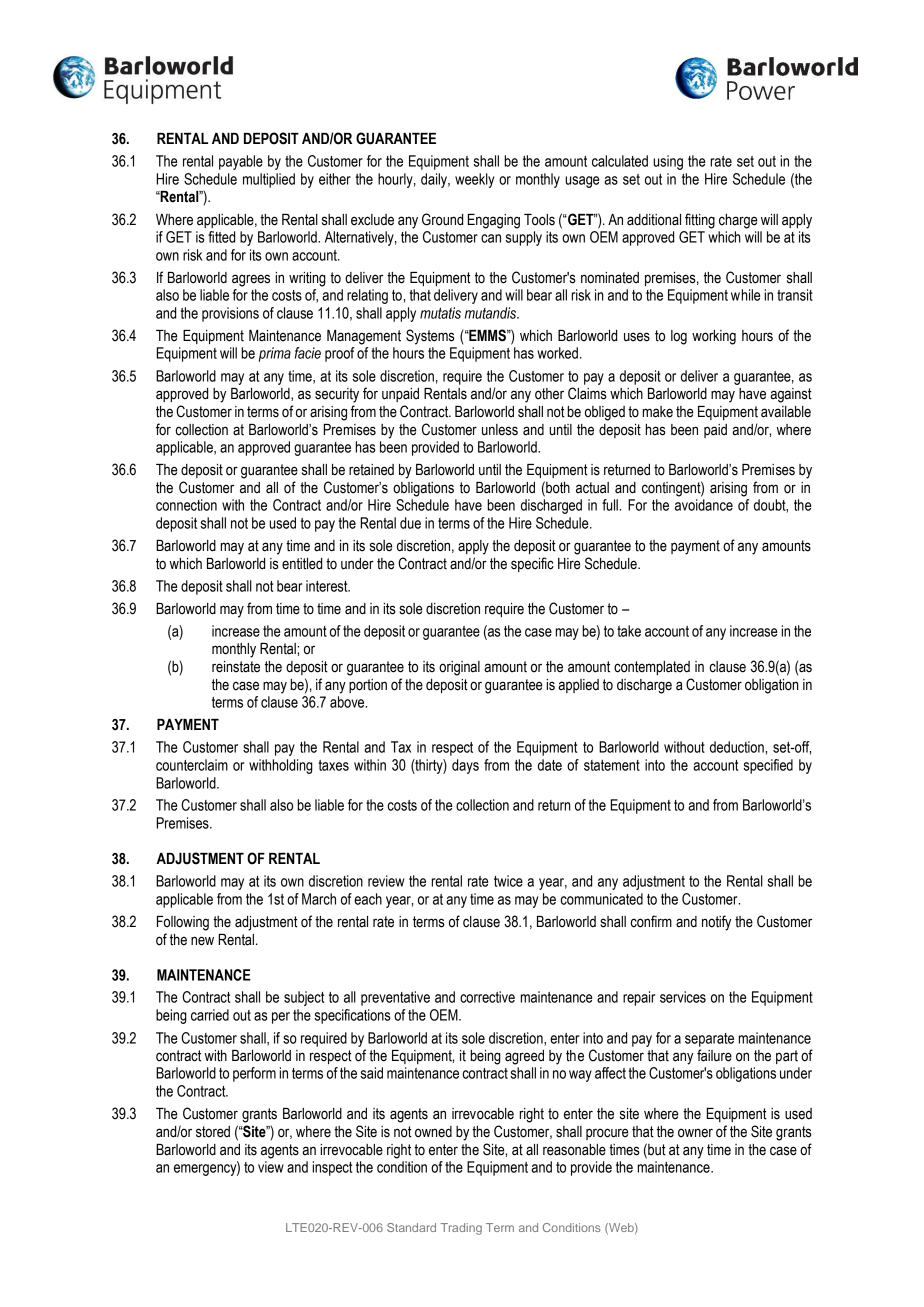  Describe the element at coordinates (269, 180) in the screenshot. I see `multiplied` at that location.
